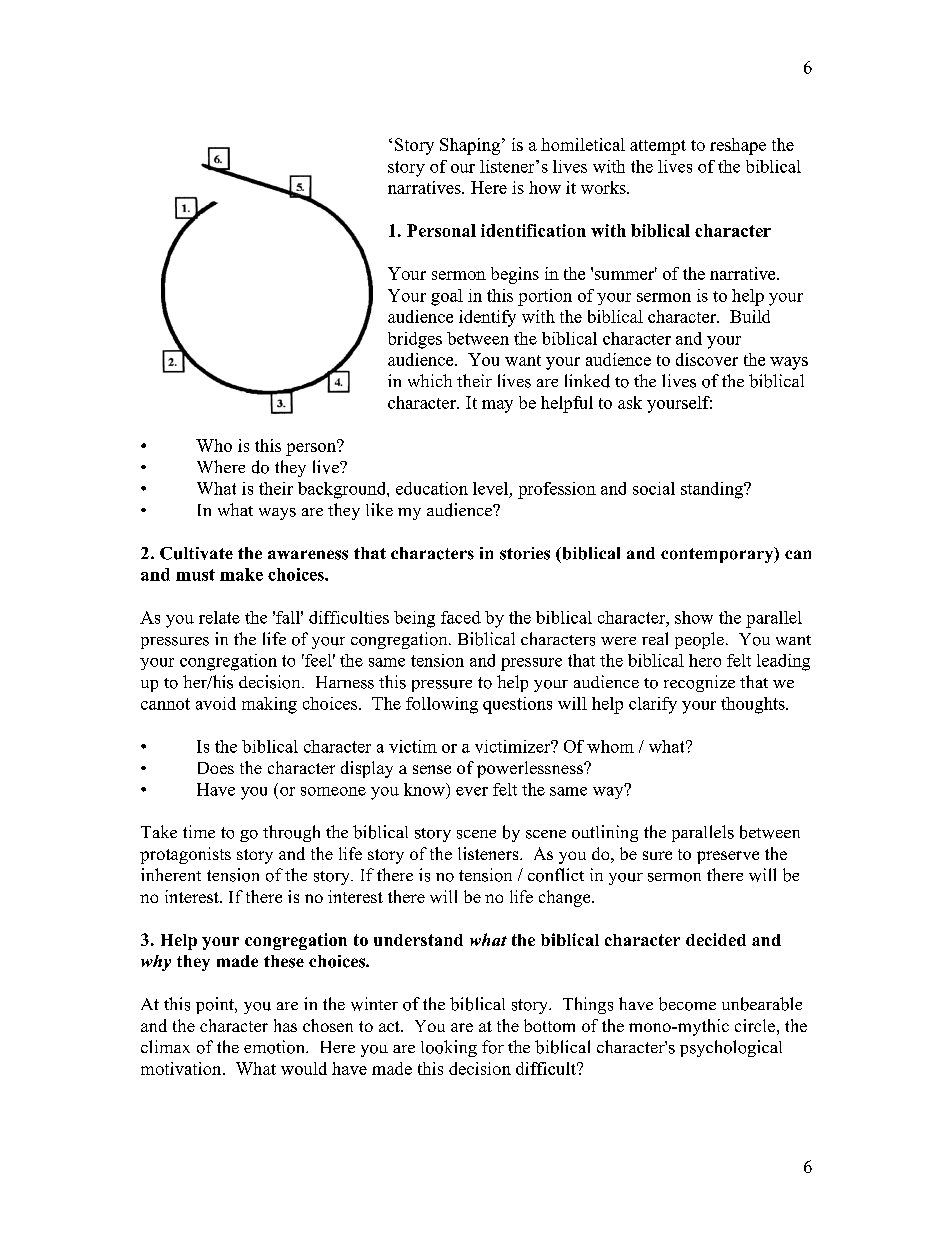 The width and height of the page is (952, 1233). What do you see at coordinates (738, 146) in the page?
I see `reshape` at bounding box center [738, 146].
